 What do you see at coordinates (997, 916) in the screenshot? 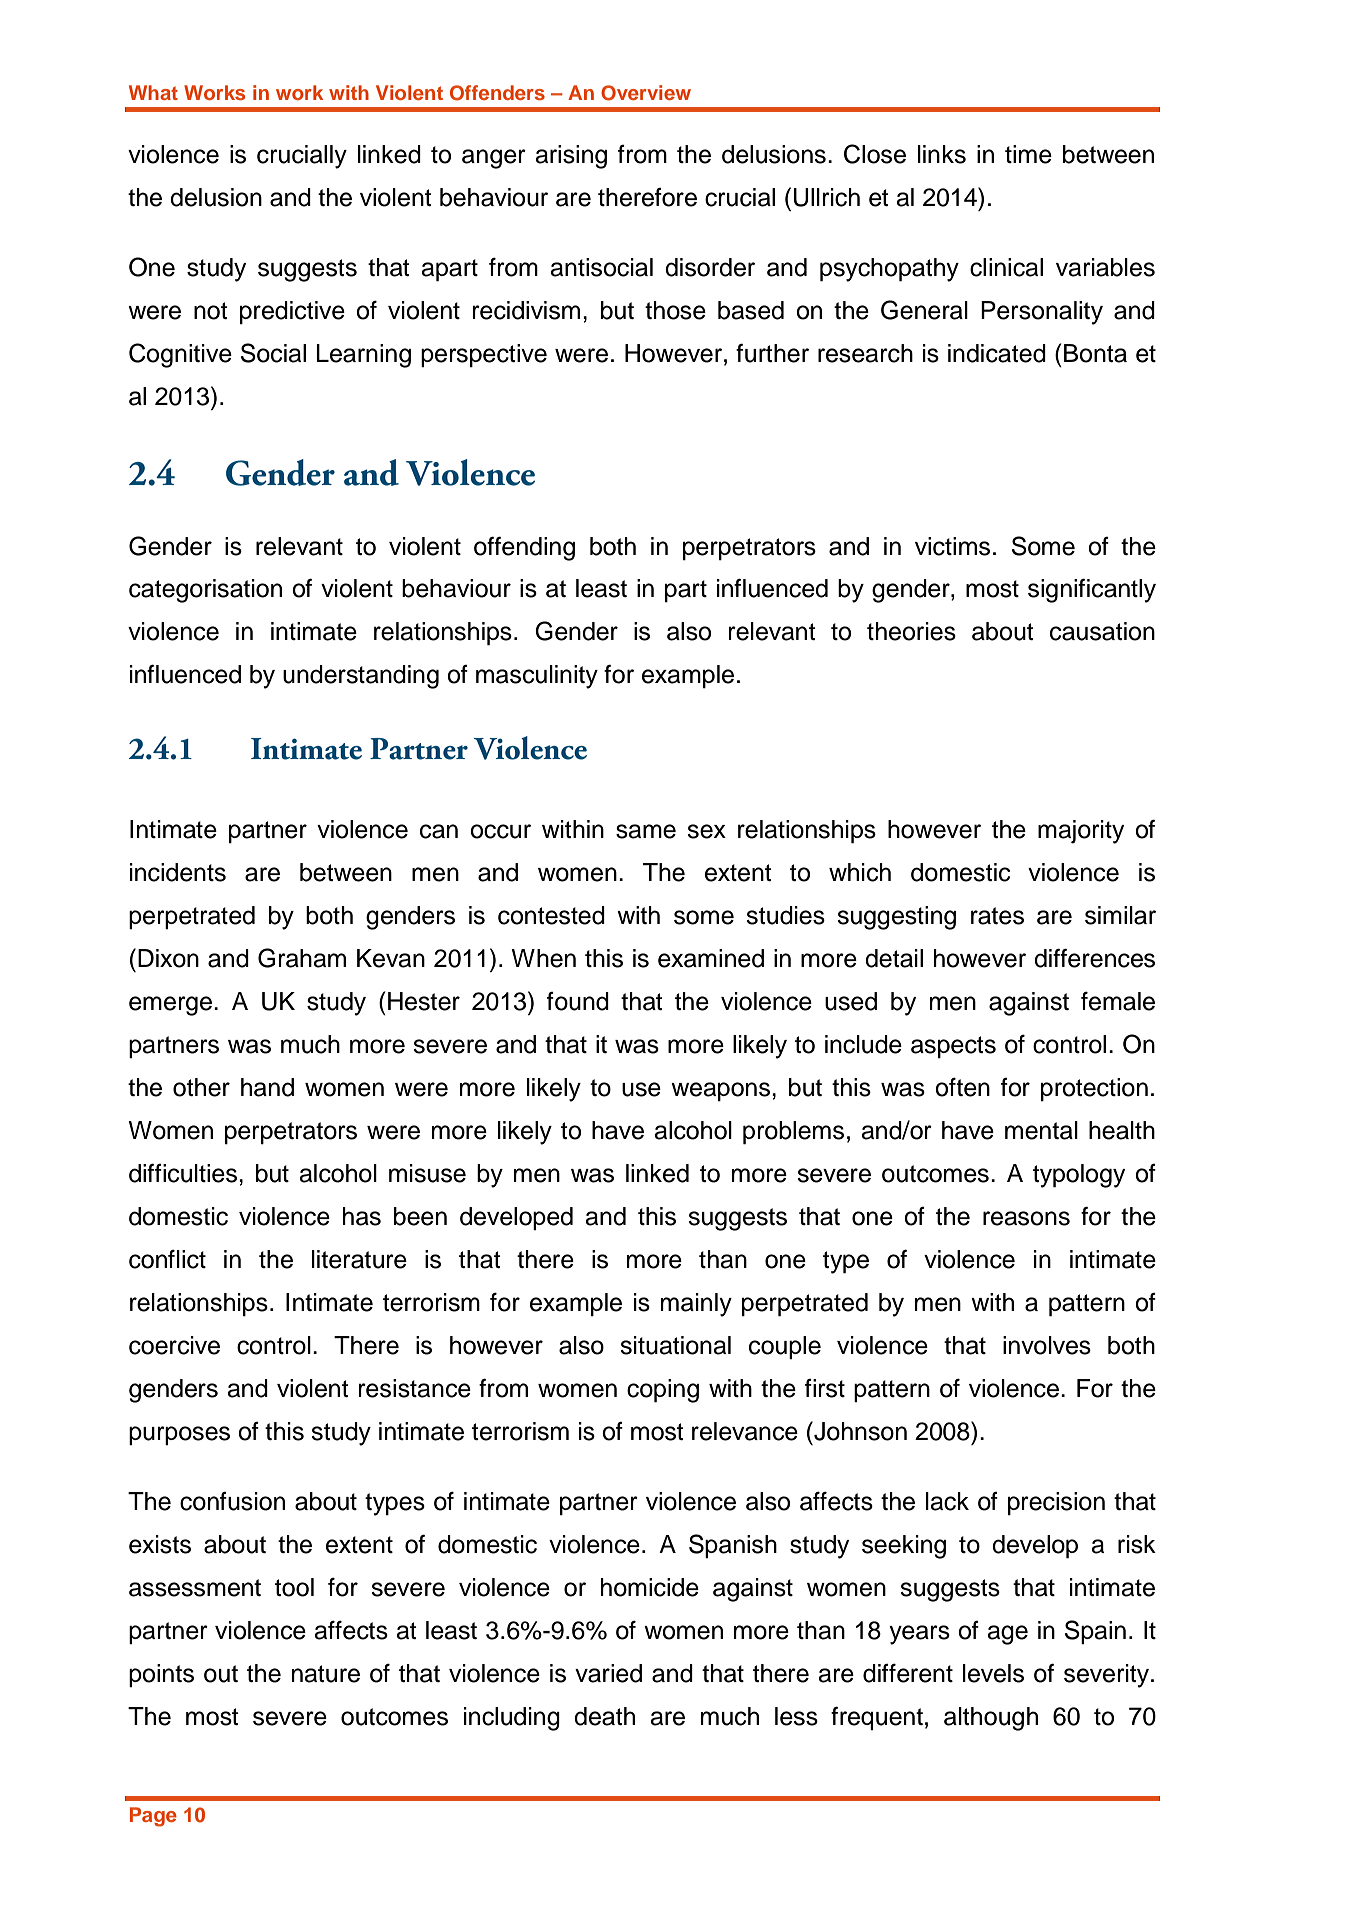
I see `rates` at bounding box center [997, 916].
